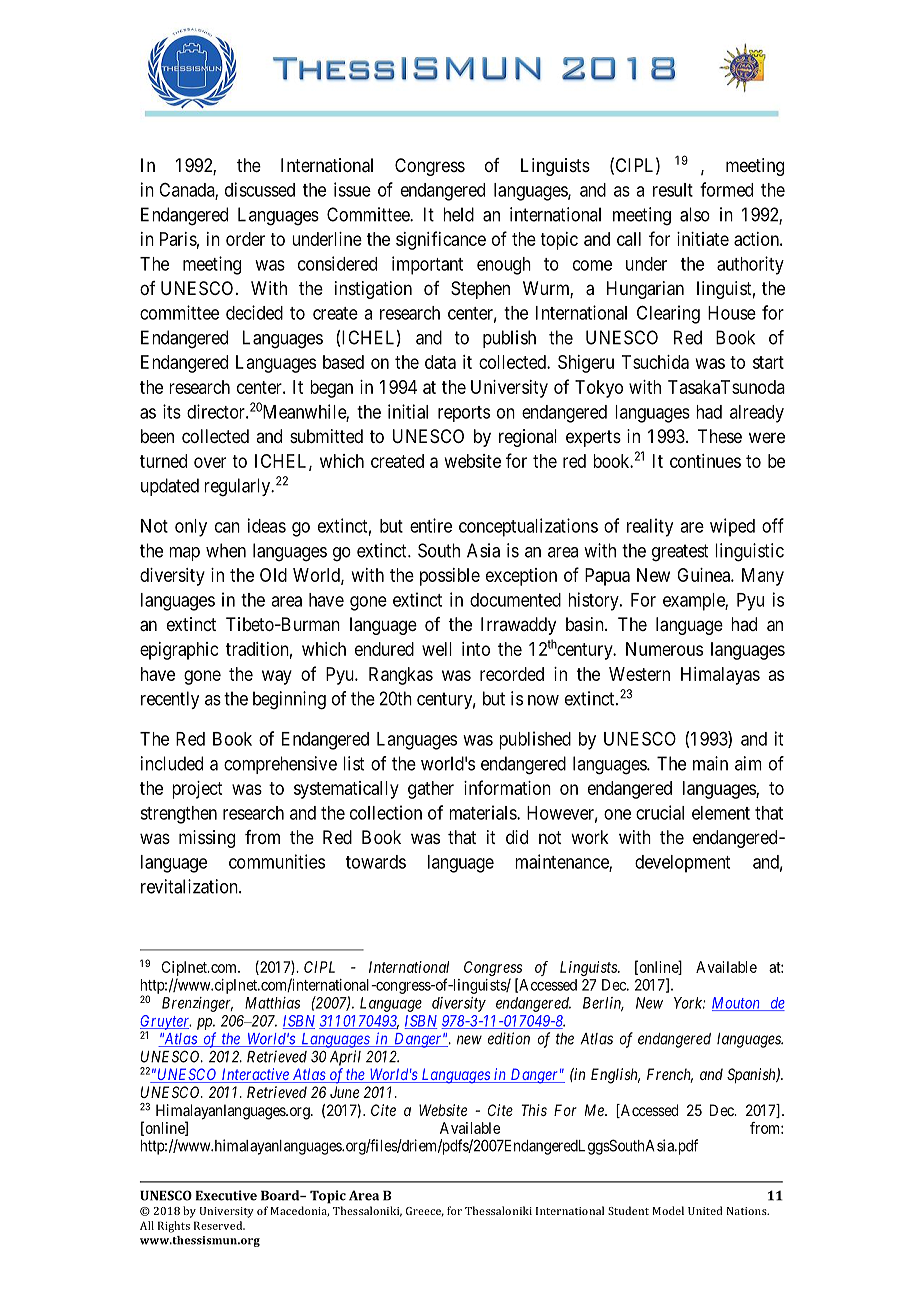  What do you see at coordinates (458, 214) in the screenshot?
I see `held` at bounding box center [458, 214].
